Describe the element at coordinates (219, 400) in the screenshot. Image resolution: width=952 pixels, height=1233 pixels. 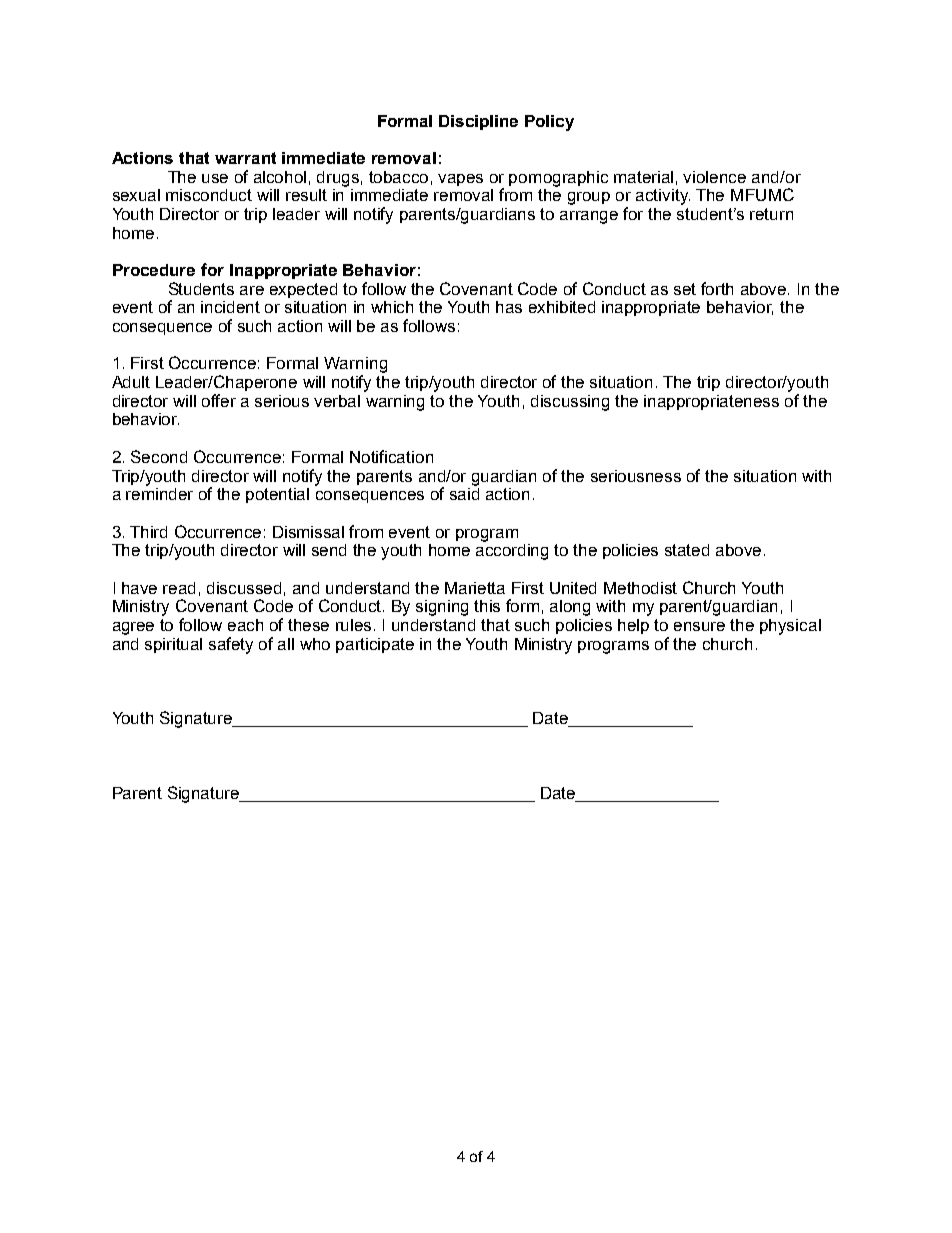
I see `offer` at that location.
